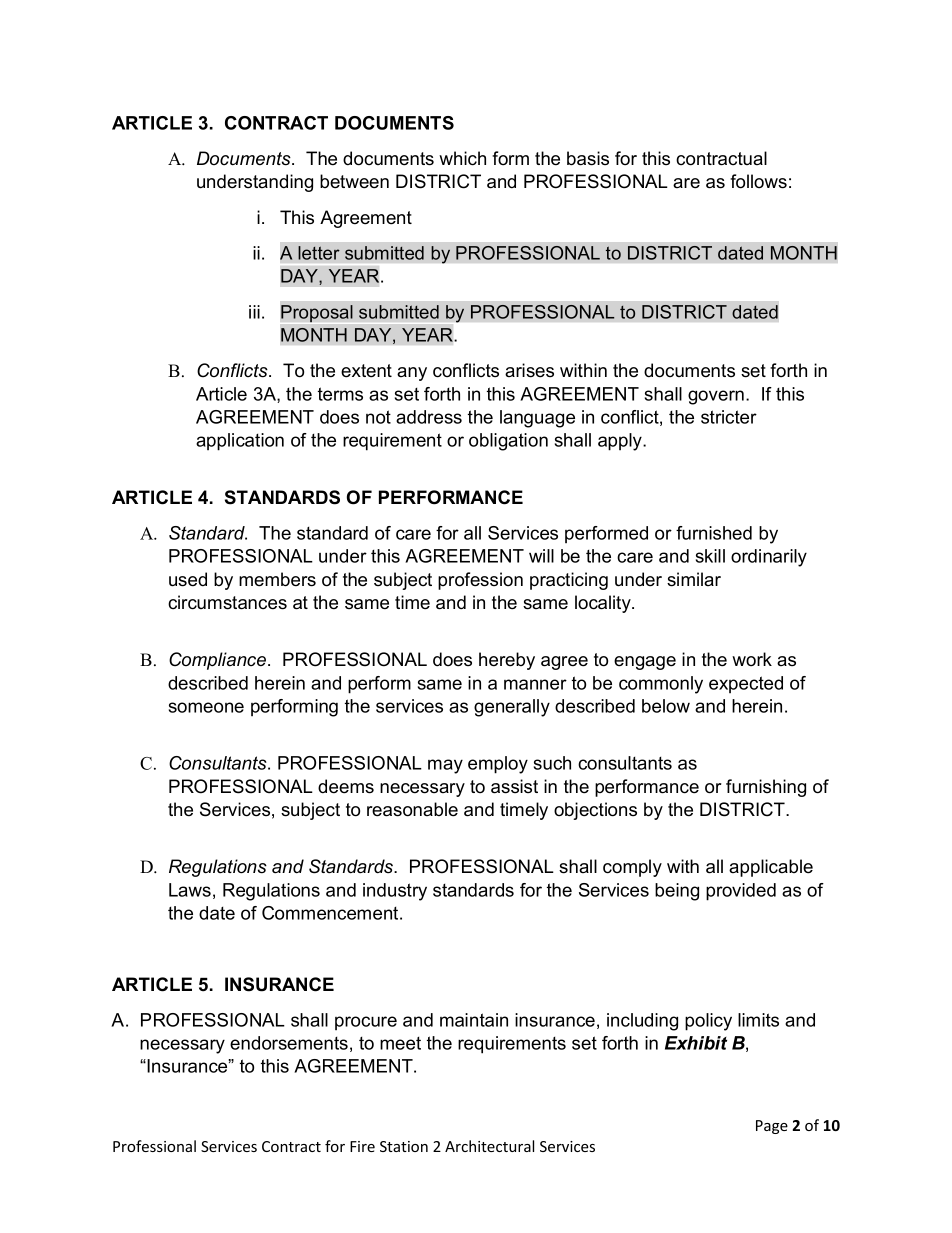 The image size is (952, 1233). I want to click on between, so click(354, 181).
